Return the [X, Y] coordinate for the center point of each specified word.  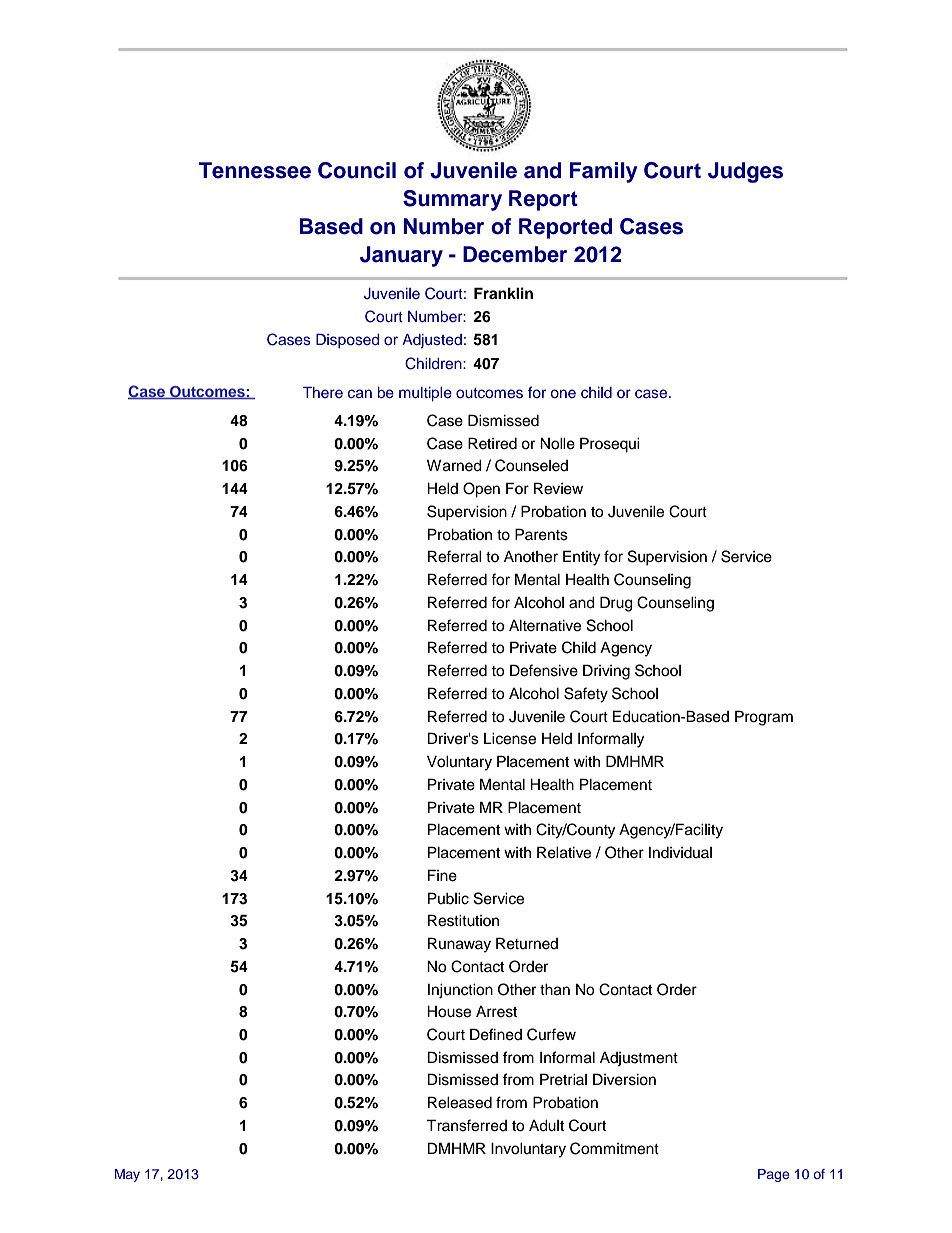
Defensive [544, 670]
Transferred [466, 1125]
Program [764, 718]
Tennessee [255, 170]
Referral [455, 556]
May [127, 1175]
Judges [745, 172]
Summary [452, 200]
